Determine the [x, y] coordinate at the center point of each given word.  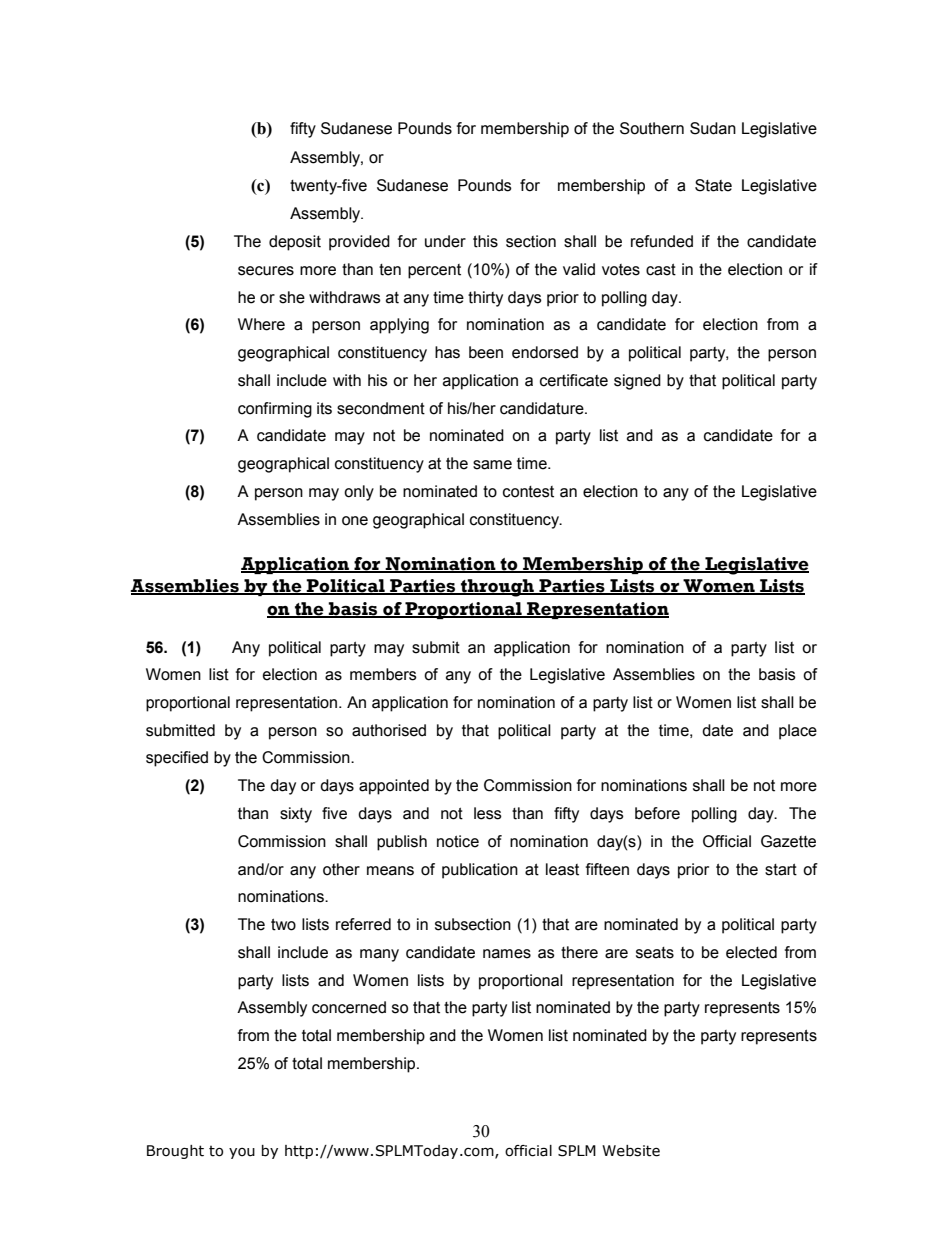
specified [177, 759]
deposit [295, 243]
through [498, 588]
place [798, 732]
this [485, 241]
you [242, 1153]
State [713, 185]
